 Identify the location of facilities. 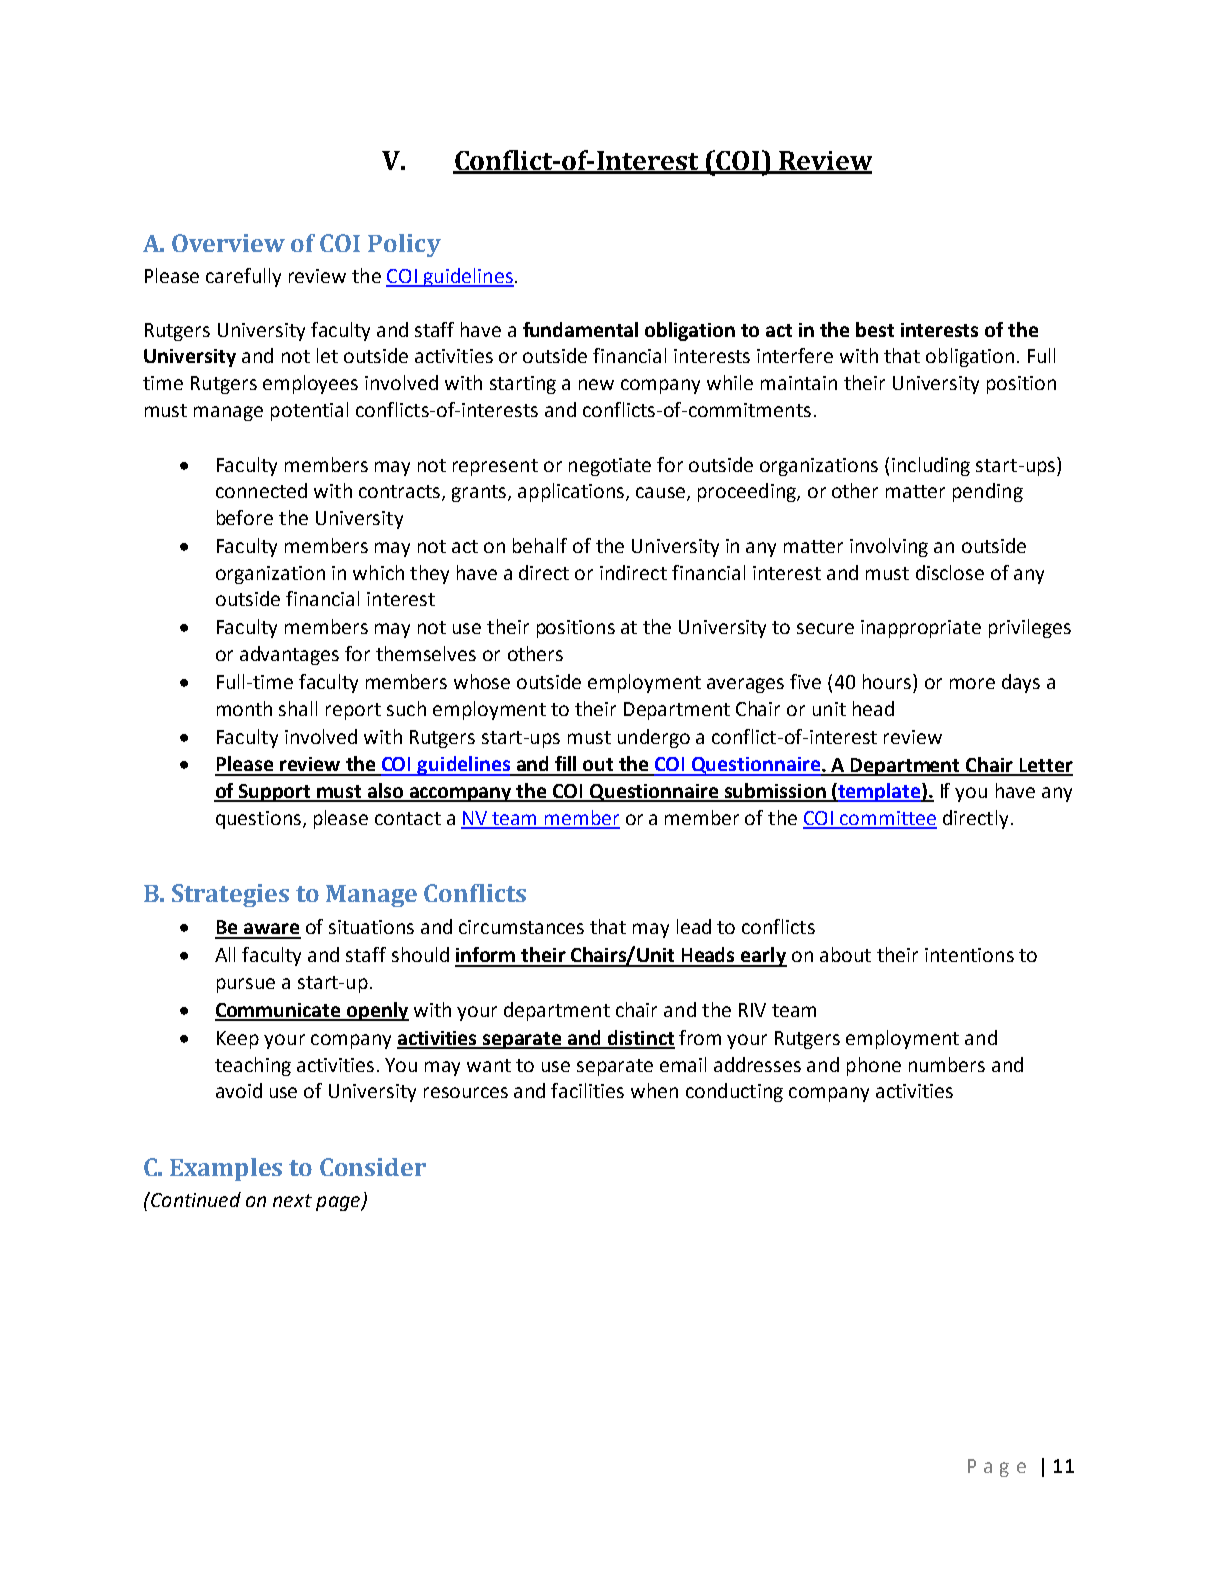
(587, 1090).
